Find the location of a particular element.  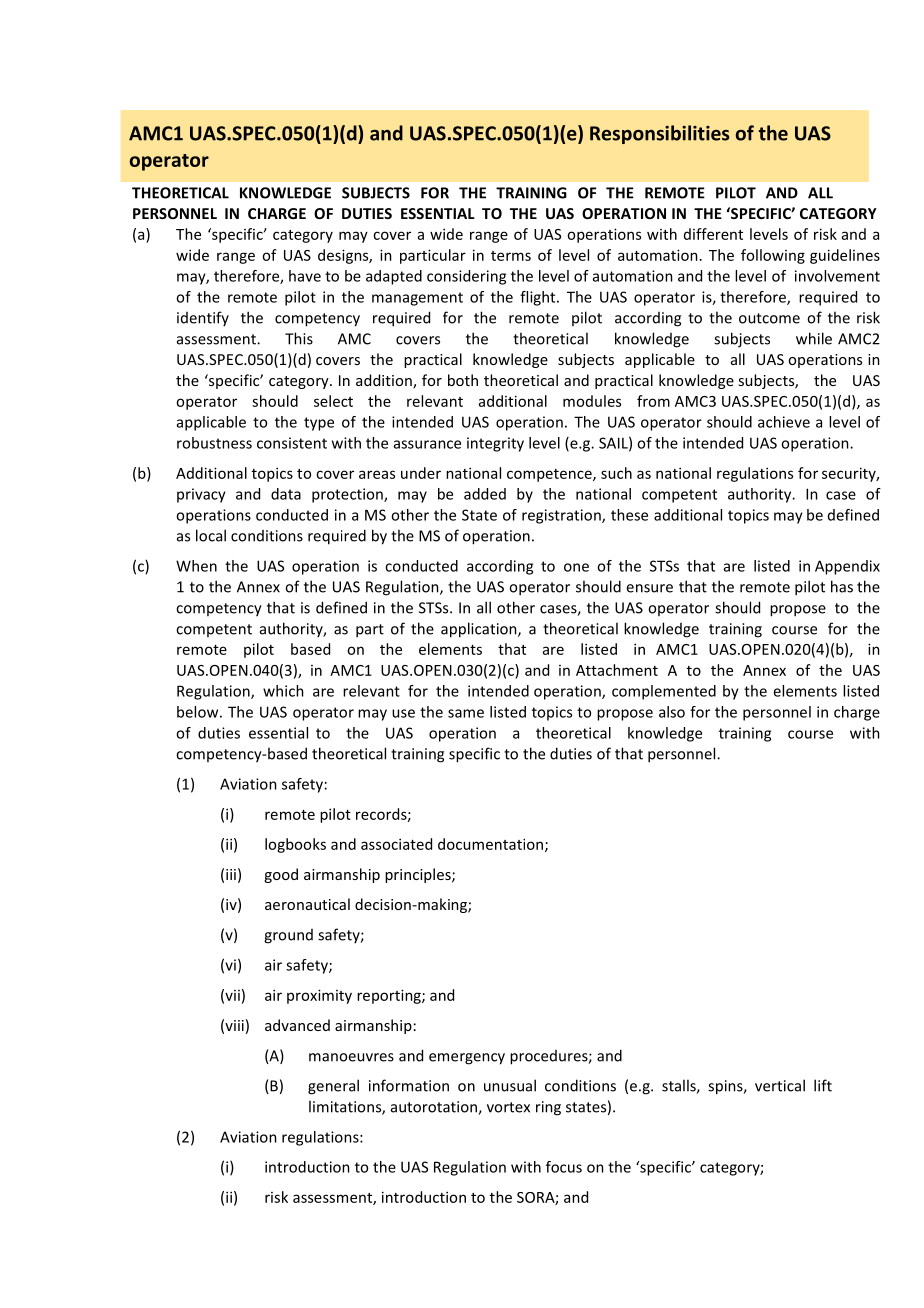

terms is located at coordinates (511, 256).
